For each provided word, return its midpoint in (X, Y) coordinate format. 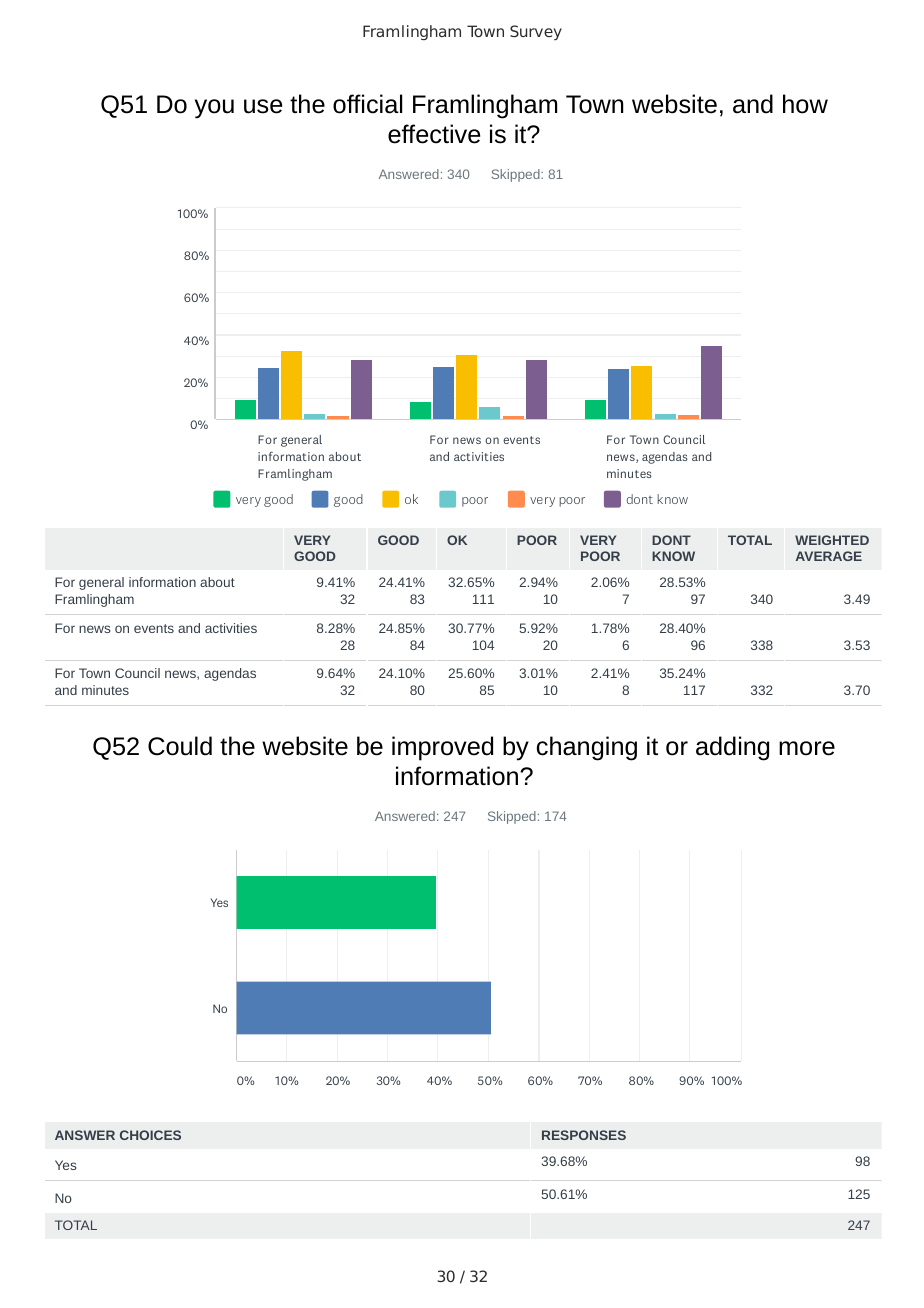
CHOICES (150, 1135)
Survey (536, 32)
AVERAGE (829, 556)
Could (180, 746)
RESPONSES (584, 1135)
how (805, 104)
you (214, 109)
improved (442, 748)
